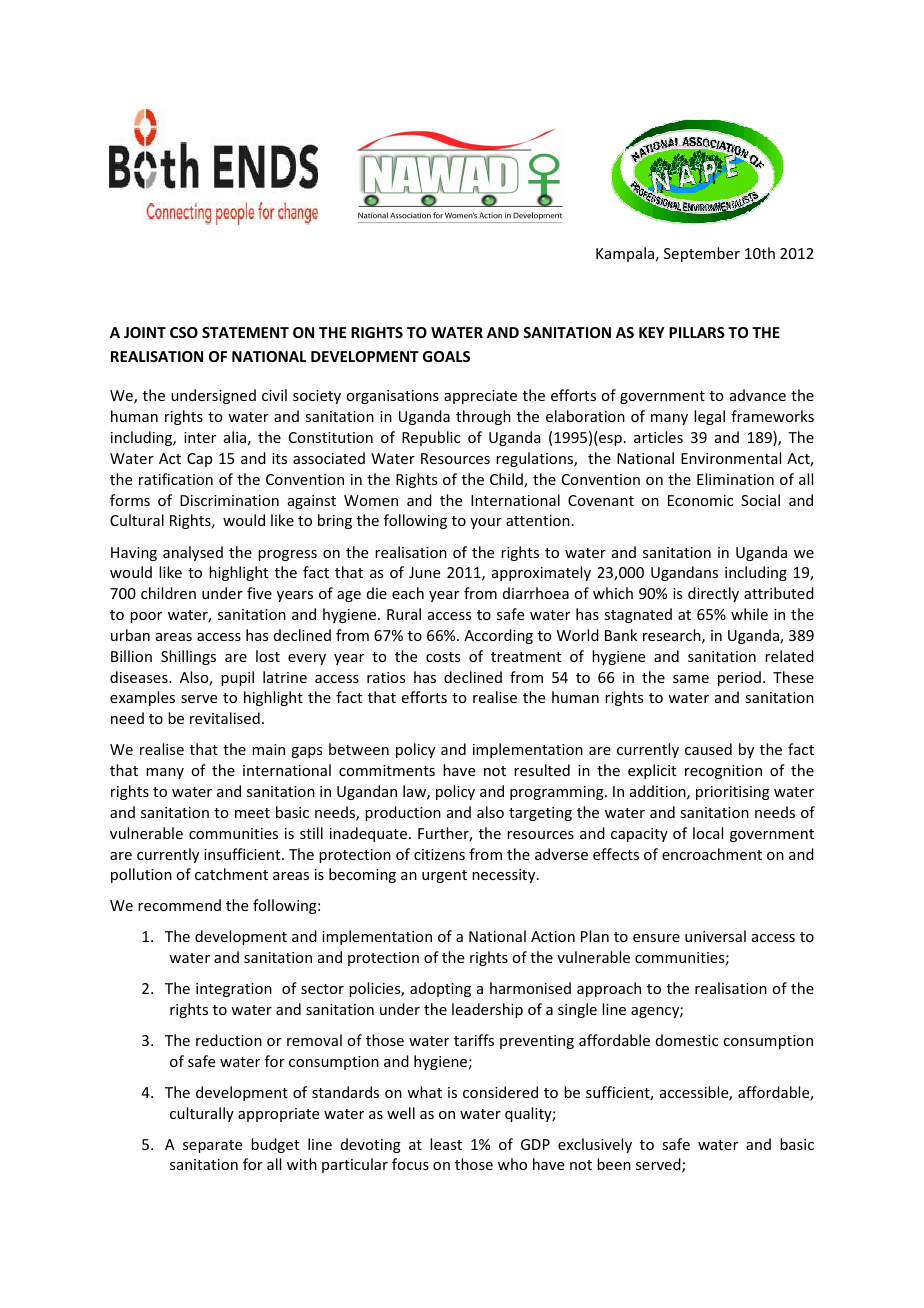 This image has width=924, height=1308. What do you see at coordinates (713, 594) in the image?
I see `directly` at bounding box center [713, 594].
